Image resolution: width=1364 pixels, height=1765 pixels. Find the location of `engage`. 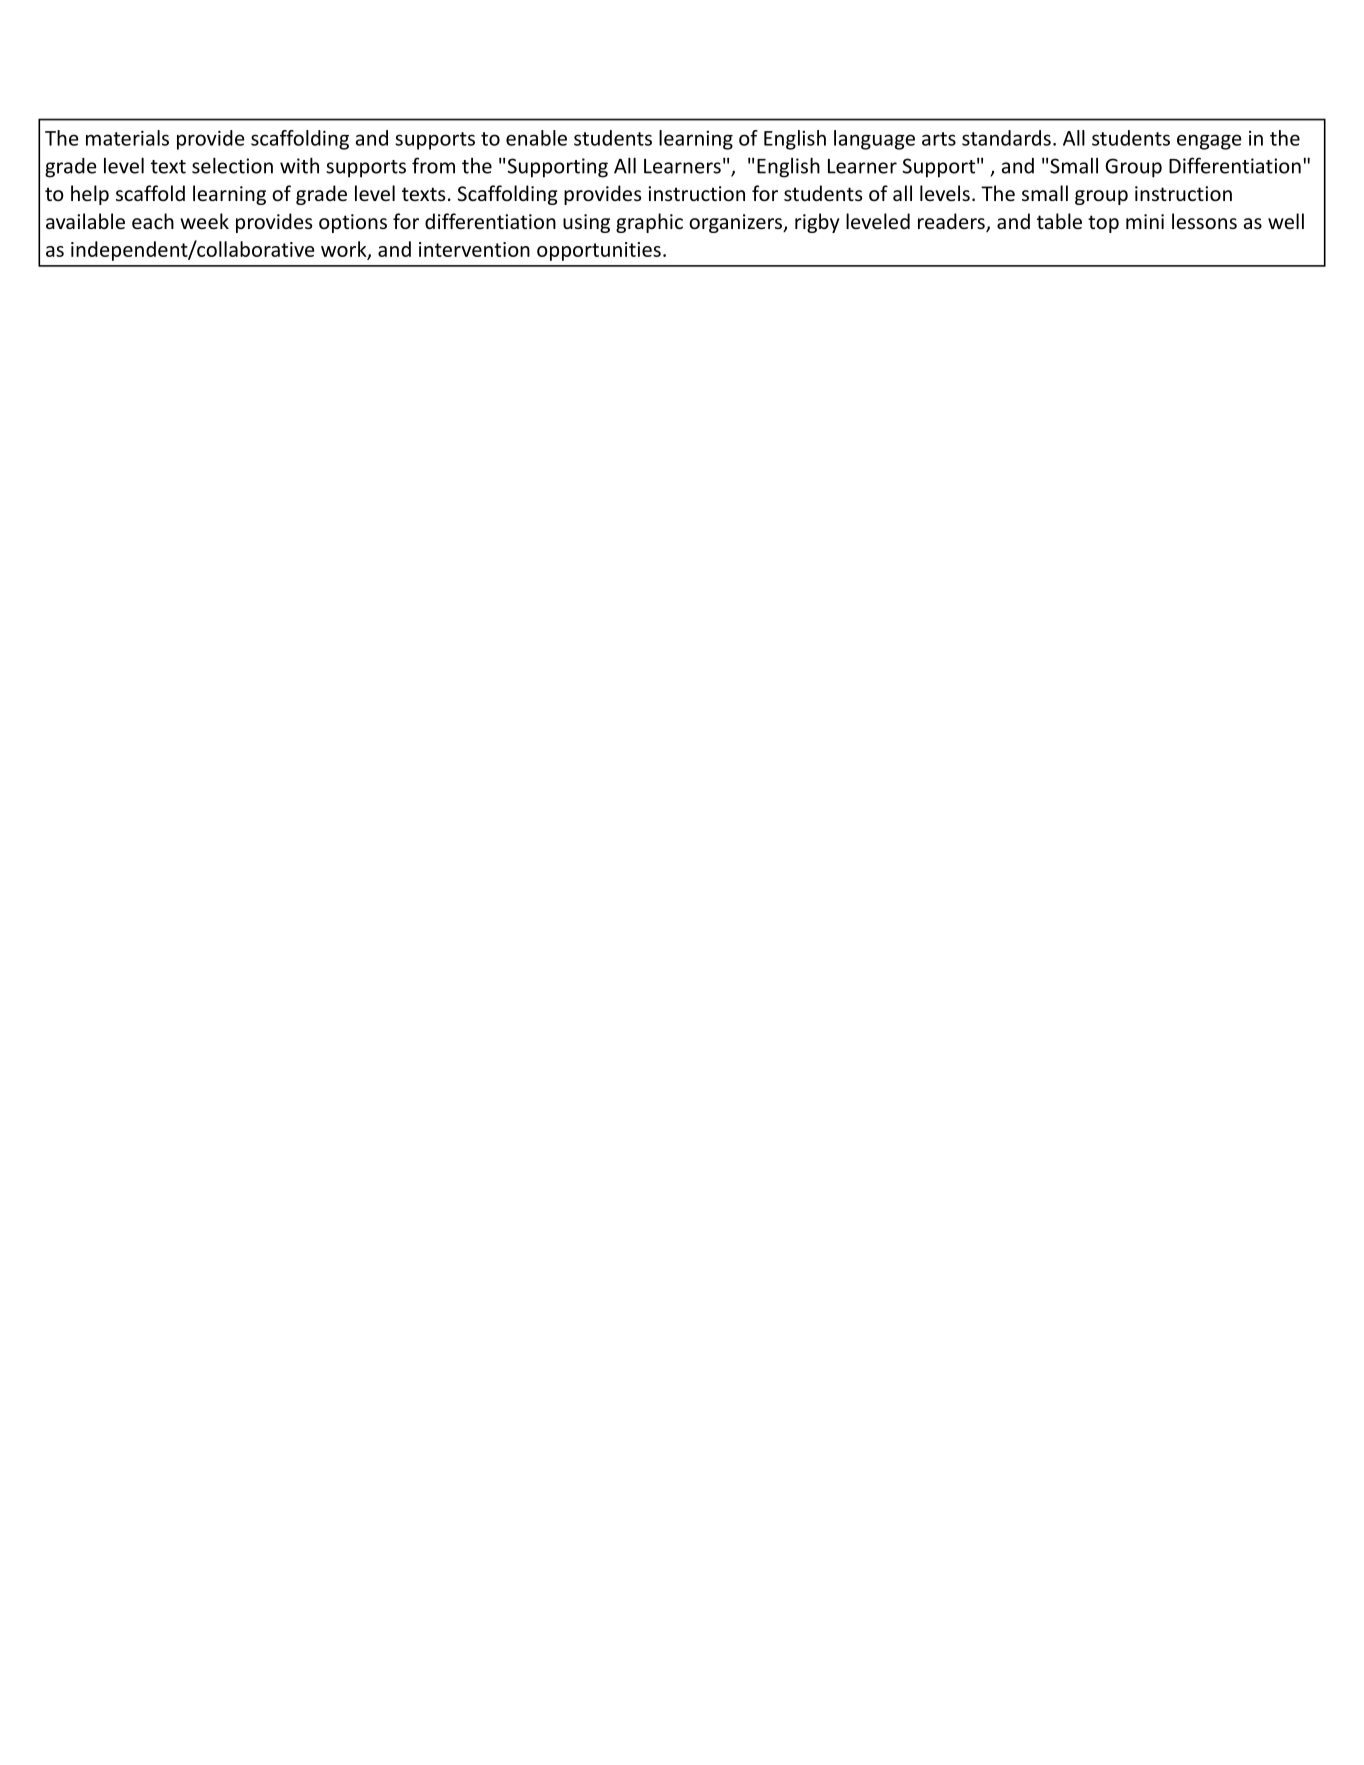

engage is located at coordinates (1209, 142).
